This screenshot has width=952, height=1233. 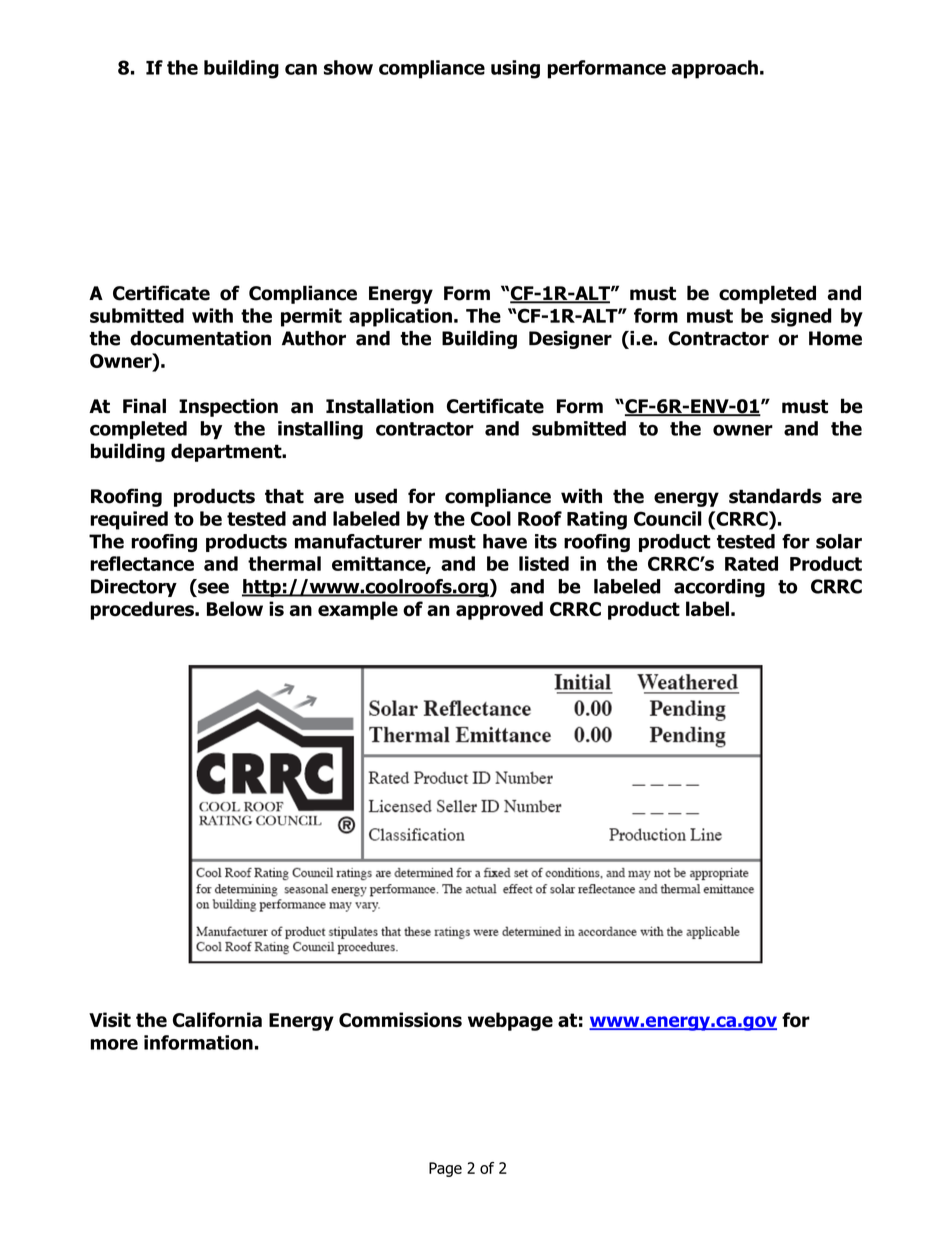 What do you see at coordinates (714, 69) in the screenshot?
I see `approach` at bounding box center [714, 69].
